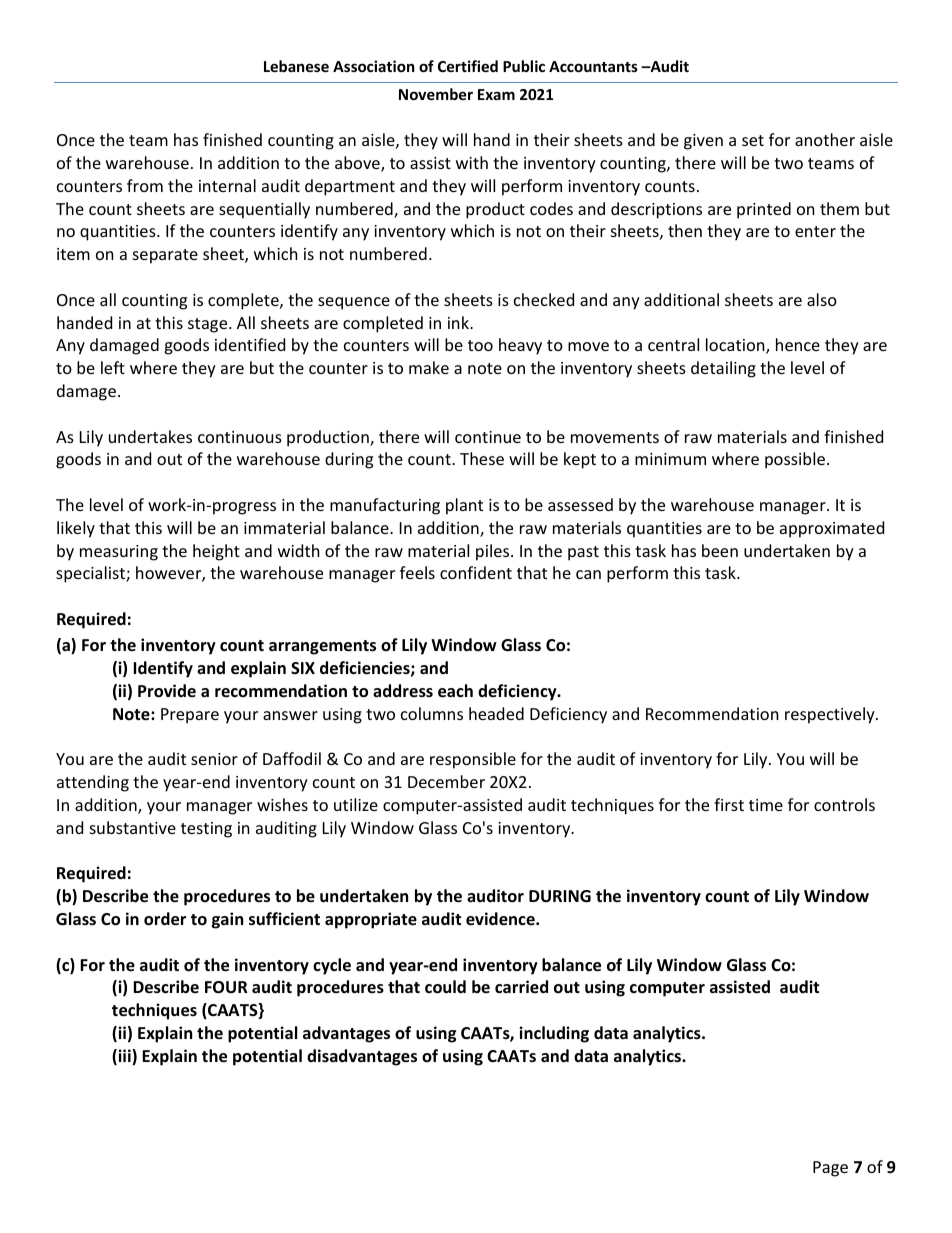  Describe the element at coordinates (736, 346) in the screenshot. I see `location` at that location.
